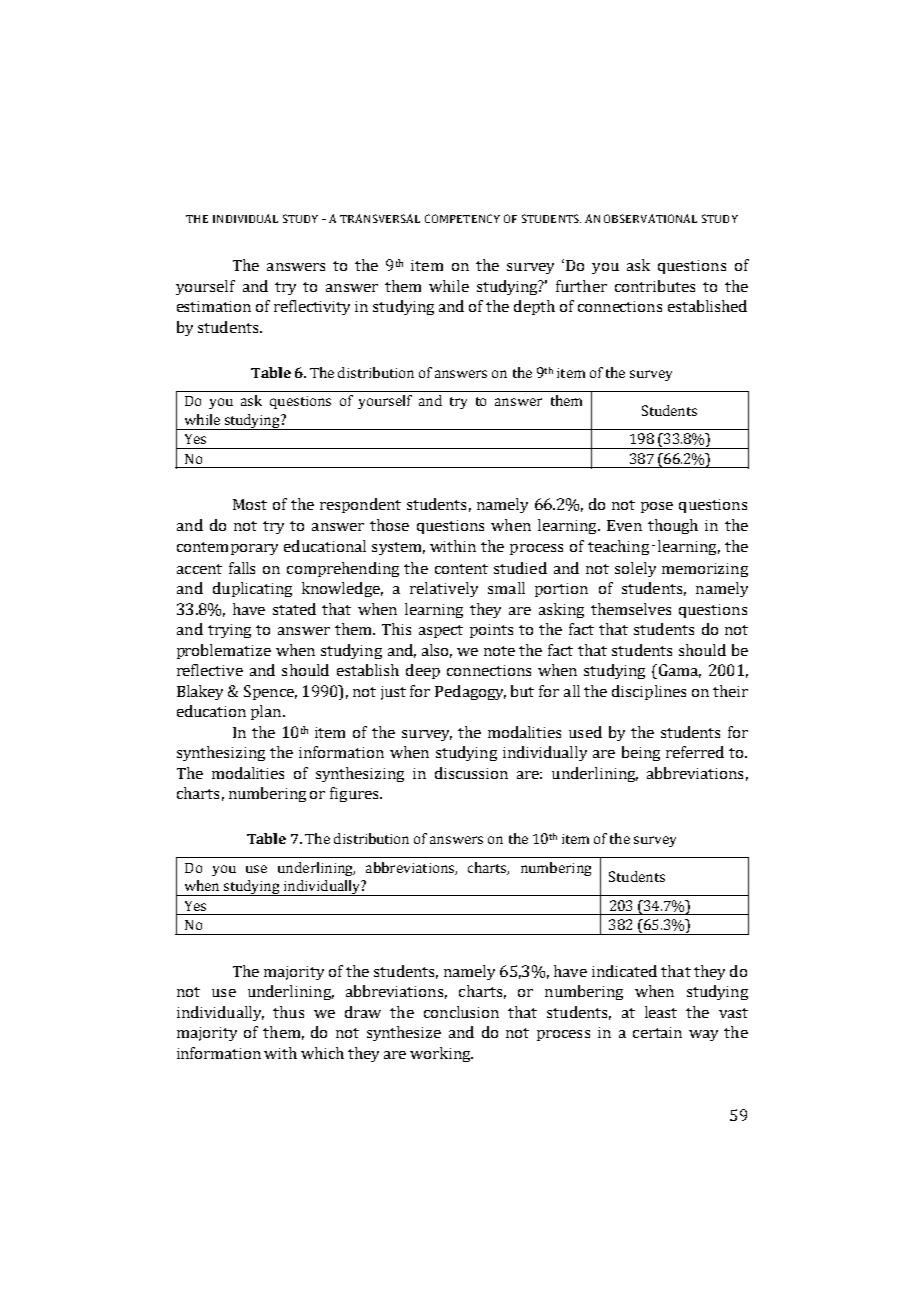 The width and height of the screenshot is (924, 1308). Describe the element at coordinates (657, 507) in the screenshot. I see `pose` at that location.
